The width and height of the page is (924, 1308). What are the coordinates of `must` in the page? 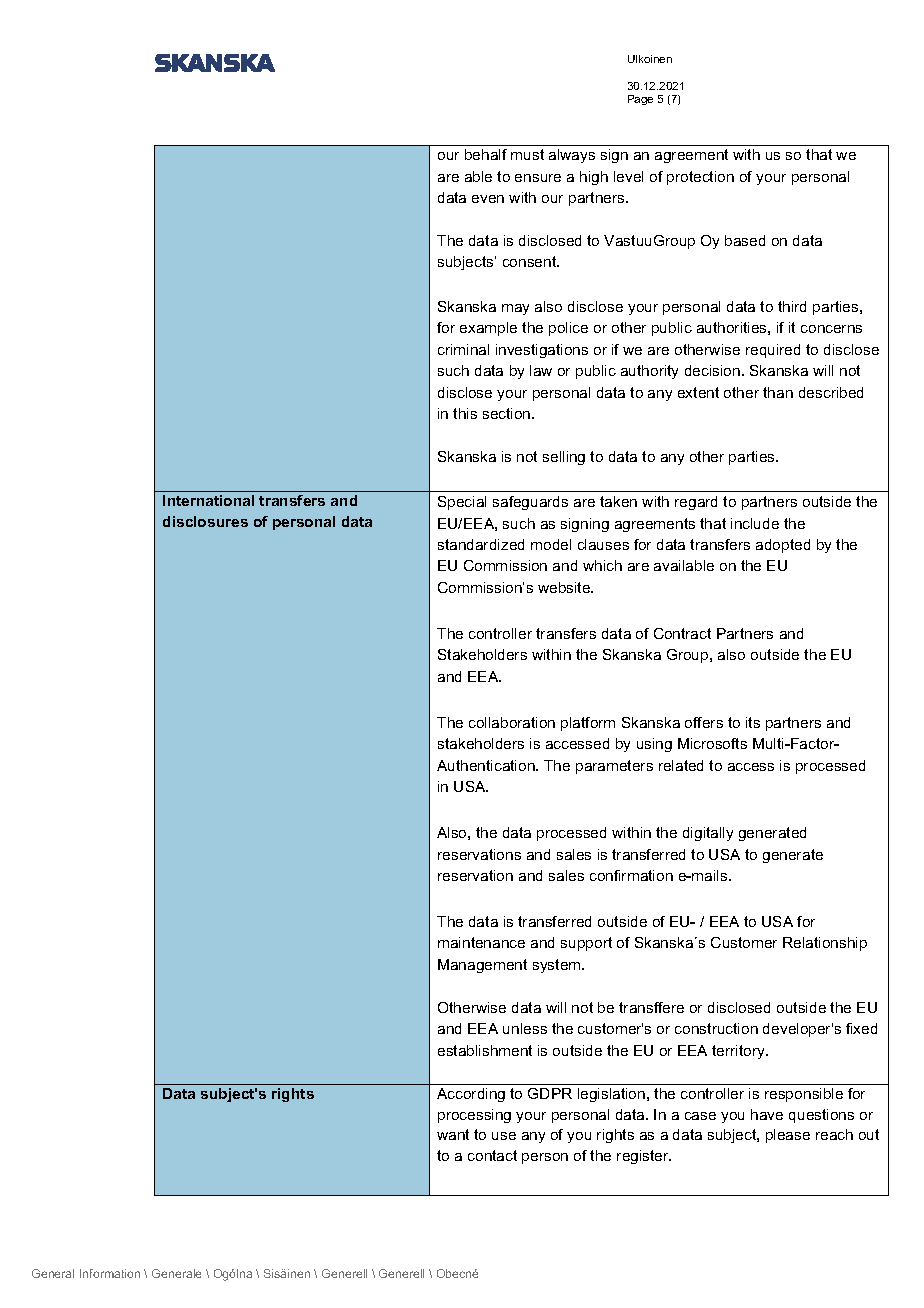 It's located at (527, 154).
